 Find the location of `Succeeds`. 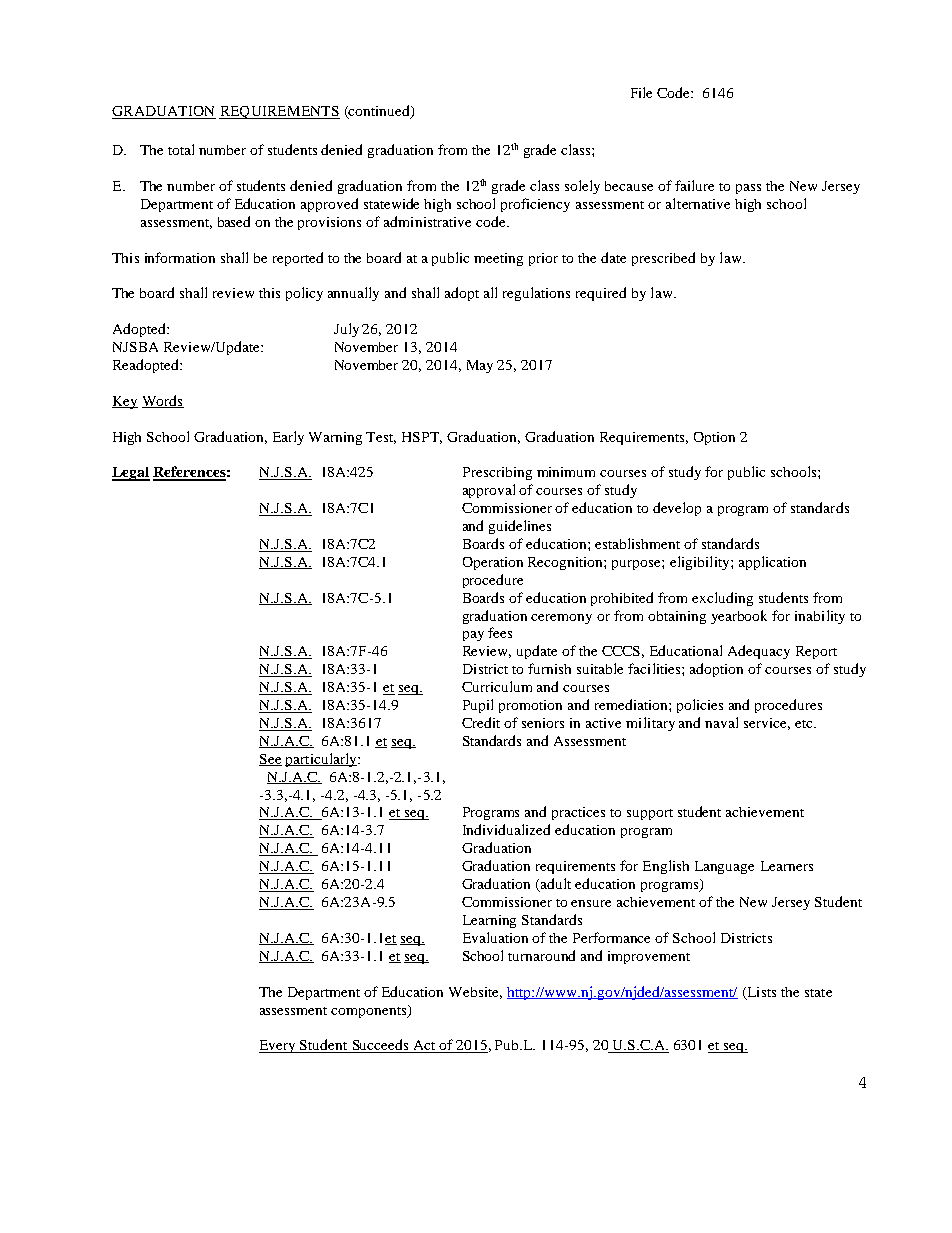

Succeeds is located at coordinates (380, 1046).
